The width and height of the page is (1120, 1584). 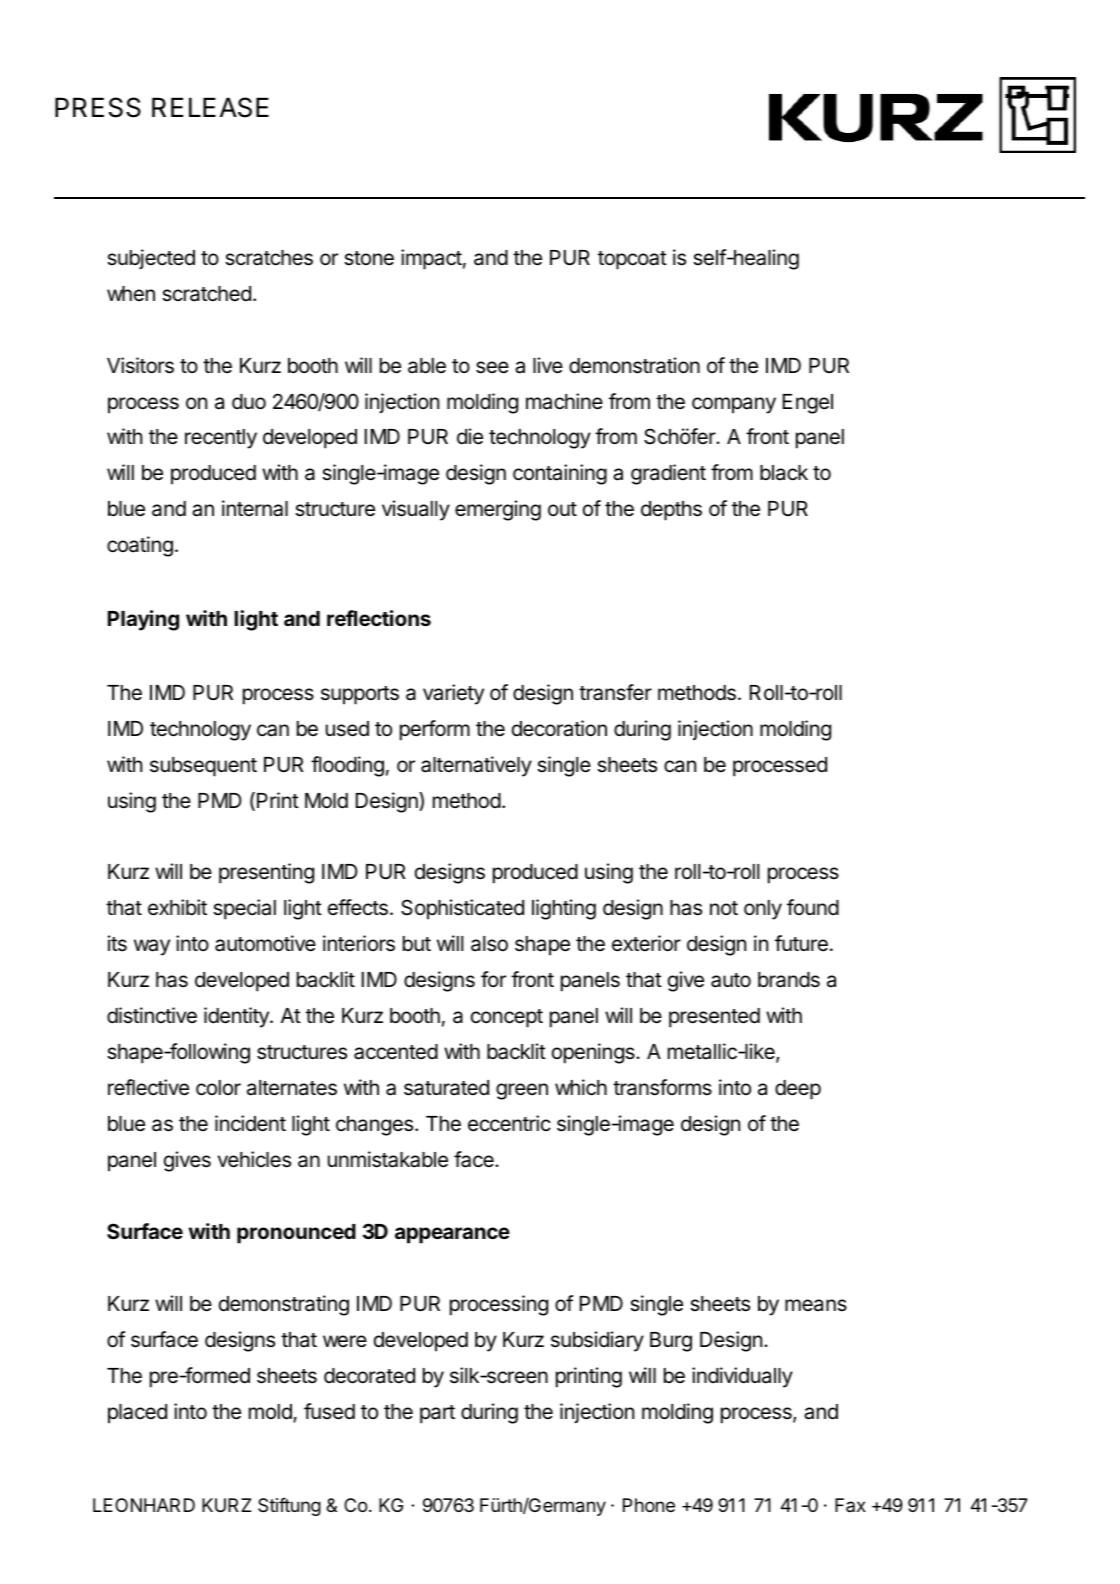 What do you see at coordinates (437, 1414) in the page?
I see `part` at bounding box center [437, 1414].
